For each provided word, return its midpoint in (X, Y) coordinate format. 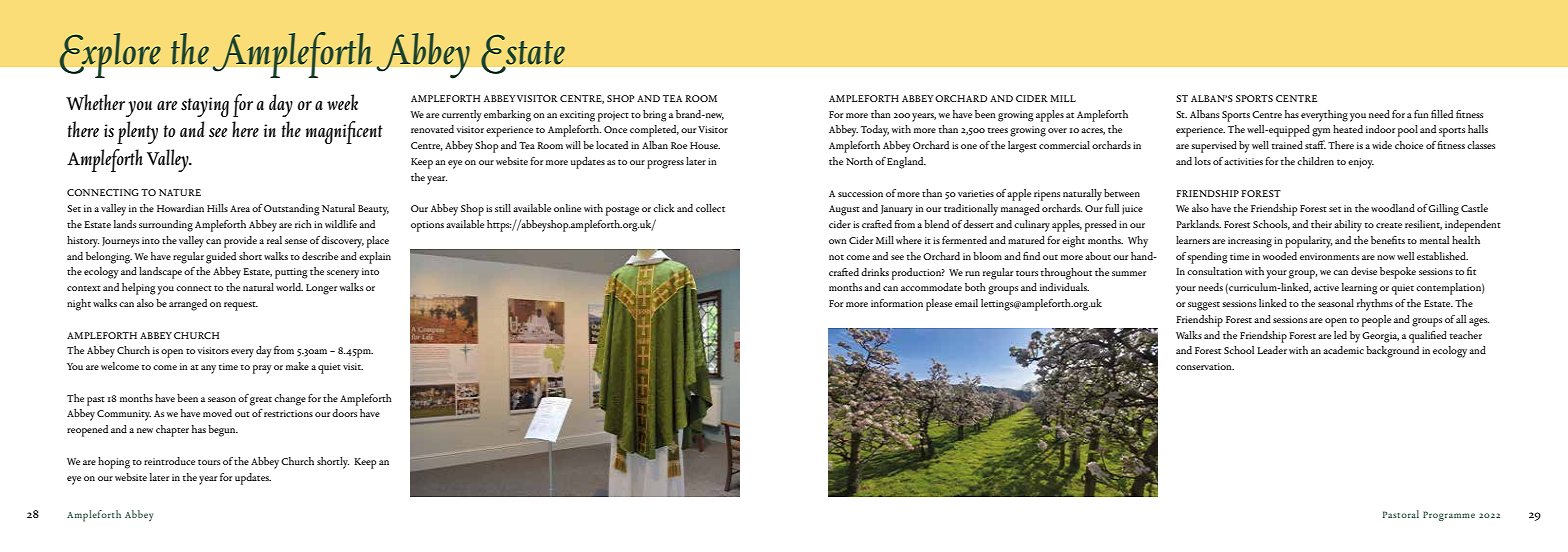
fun (1421, 114)
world (289, 287)
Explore (110, 55)
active (1326, 287)
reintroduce (169, 461)
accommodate (931, 287)
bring (655, 116)
